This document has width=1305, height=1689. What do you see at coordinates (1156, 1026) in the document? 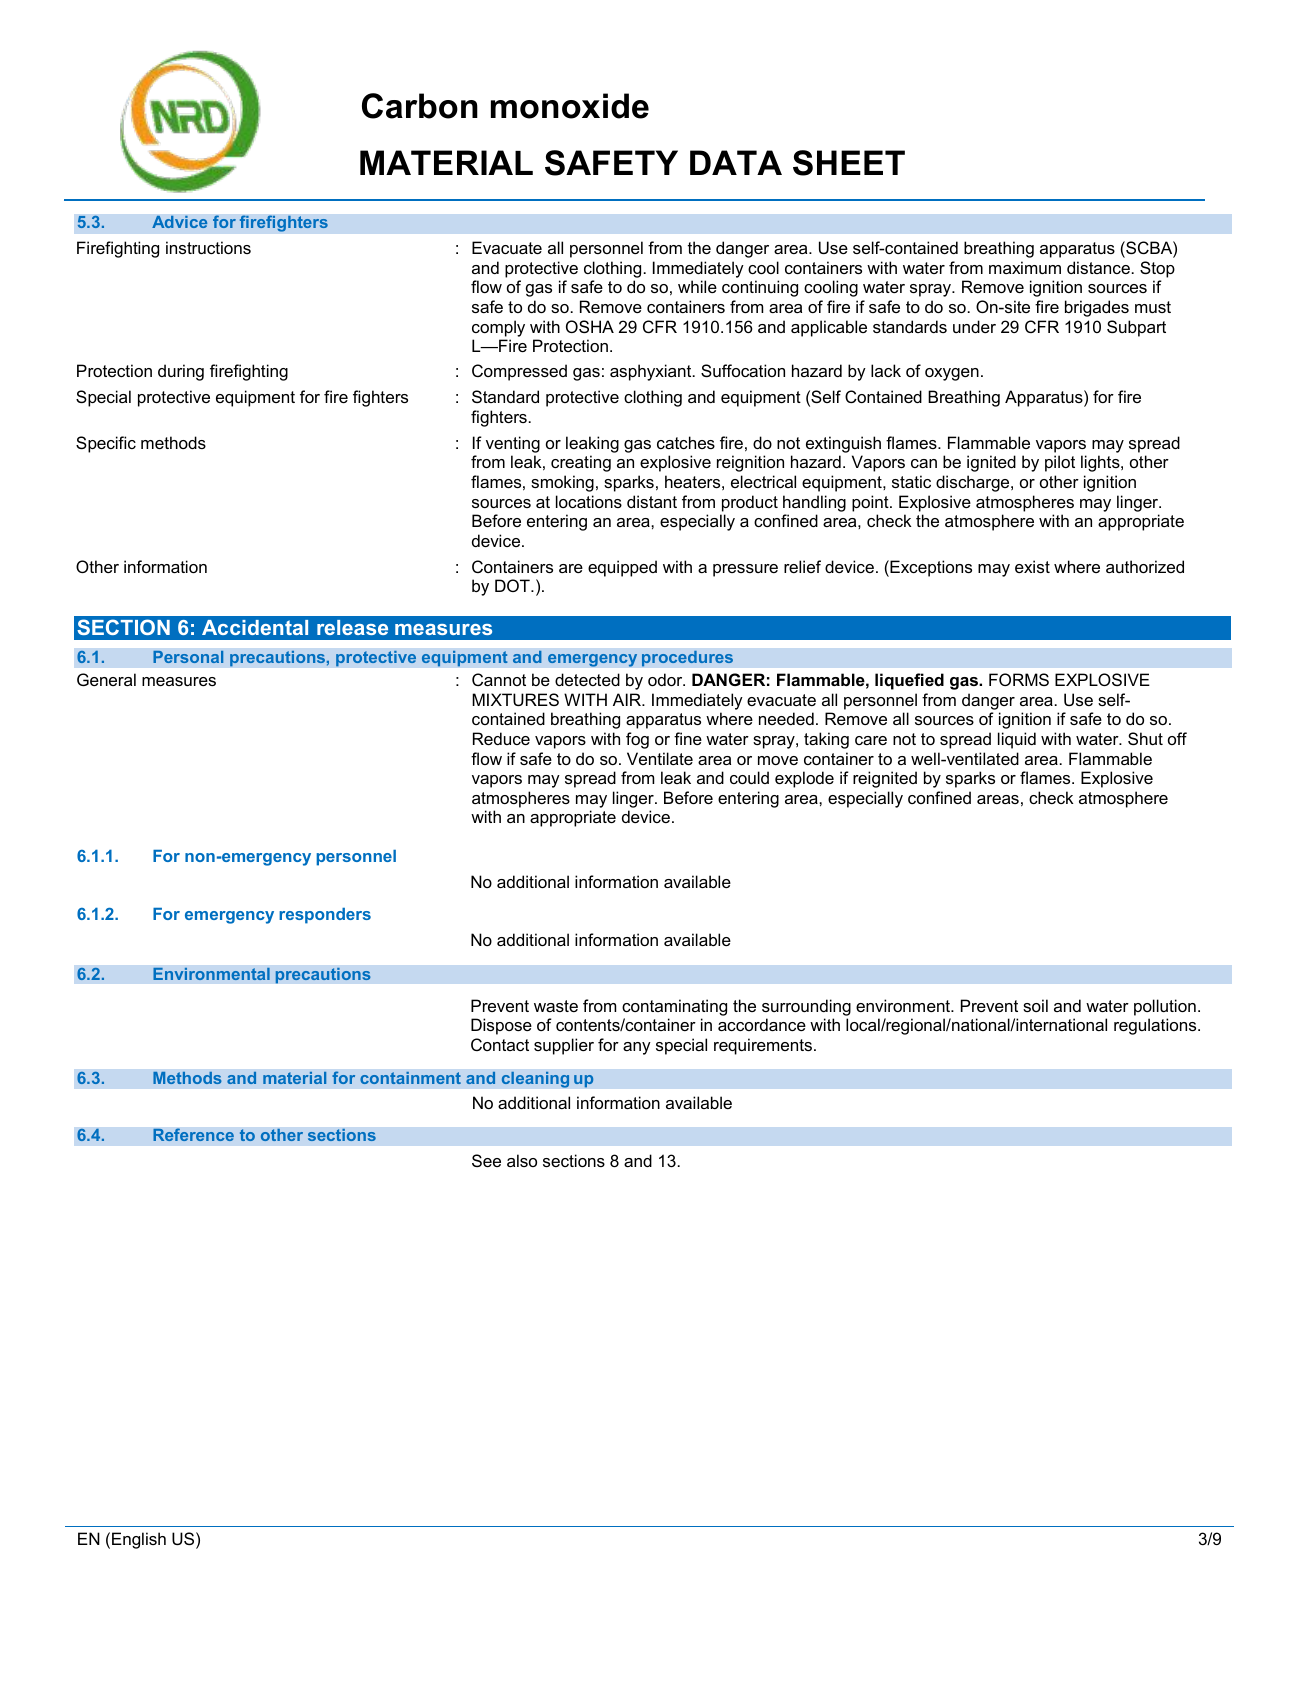
I see `regulations` at bounding box center [1156, 1026].
